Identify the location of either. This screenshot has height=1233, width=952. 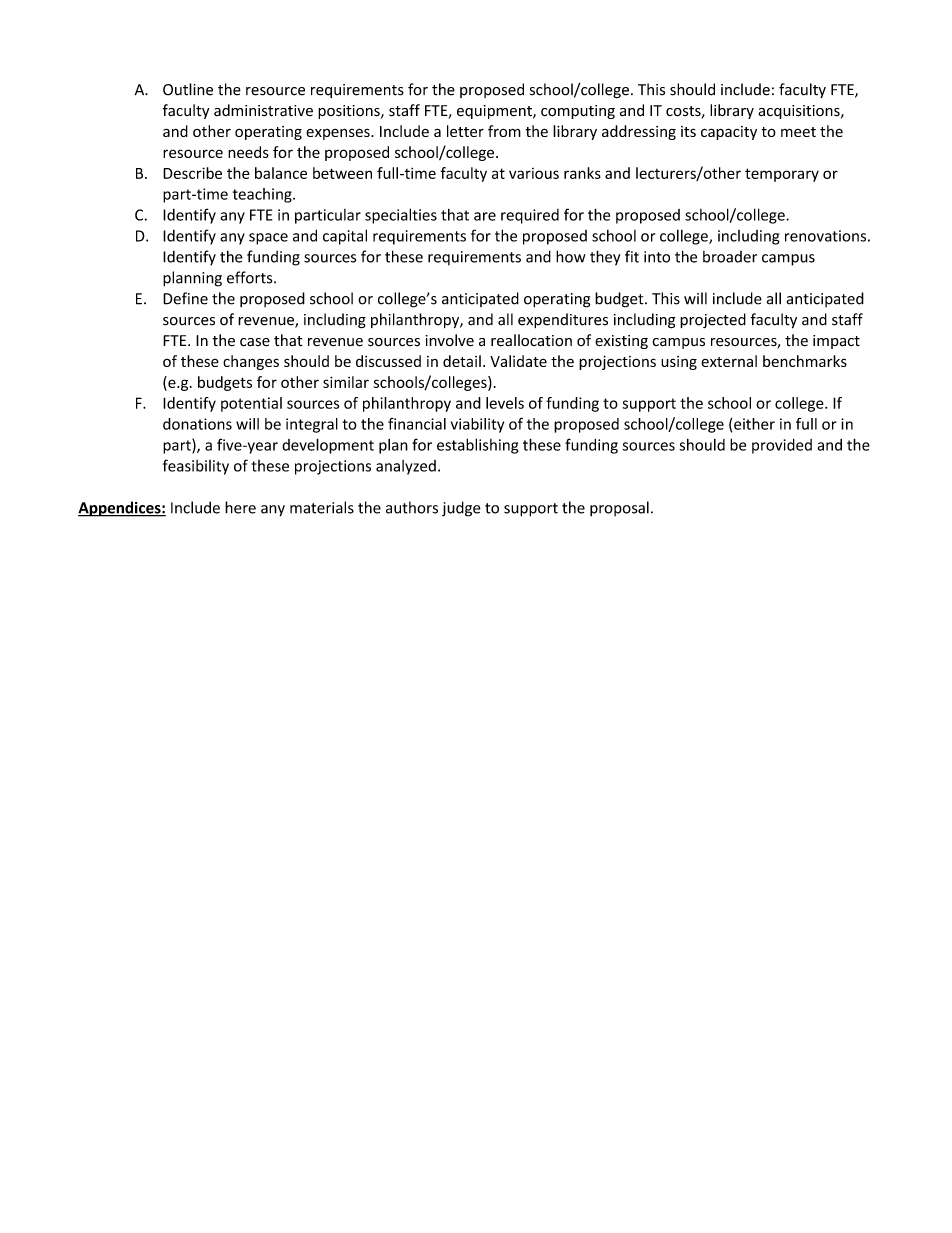
(754, 424).
